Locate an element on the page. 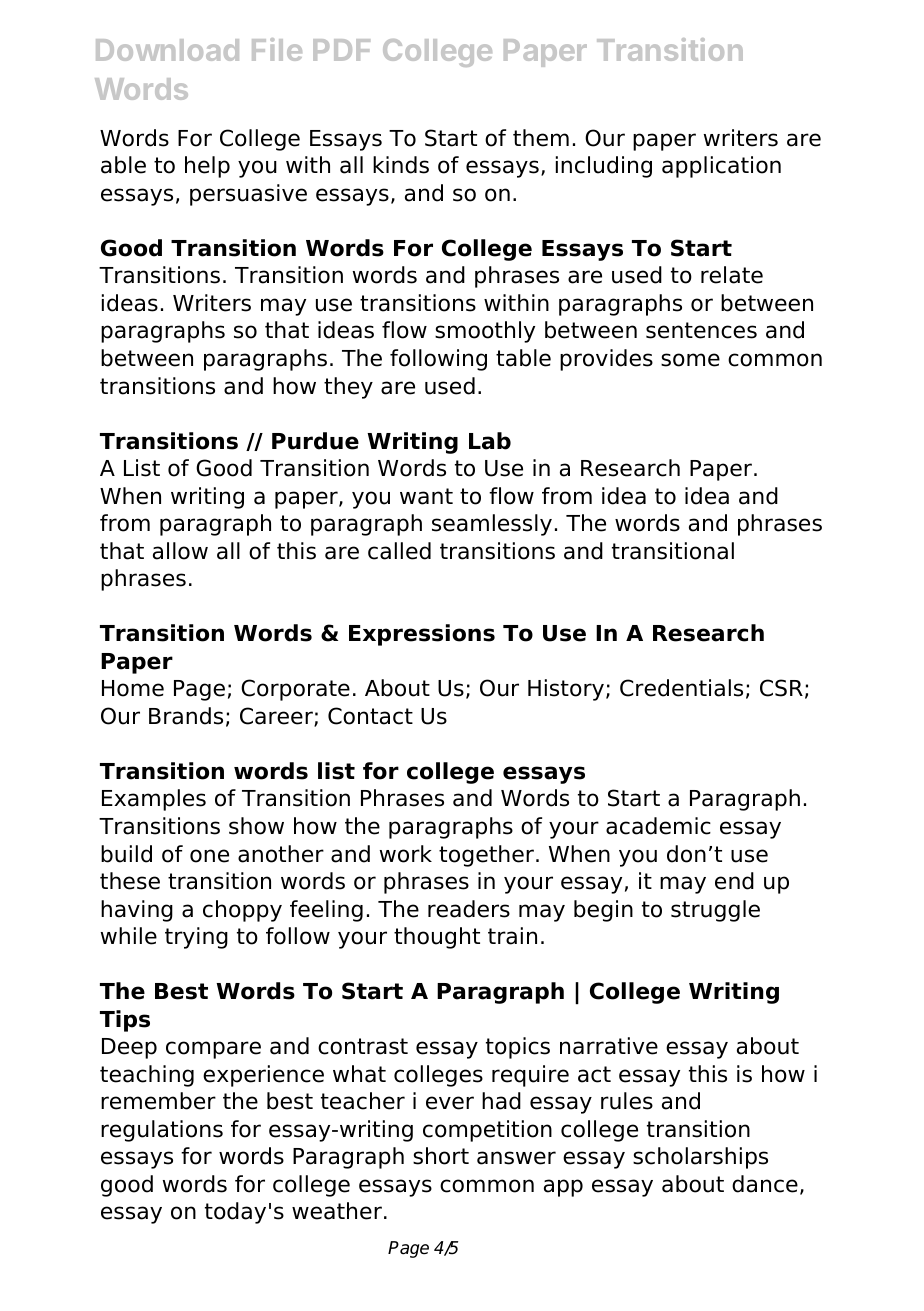 This page has height=1311, width=924. readers is located at coordinates (469, 909).
